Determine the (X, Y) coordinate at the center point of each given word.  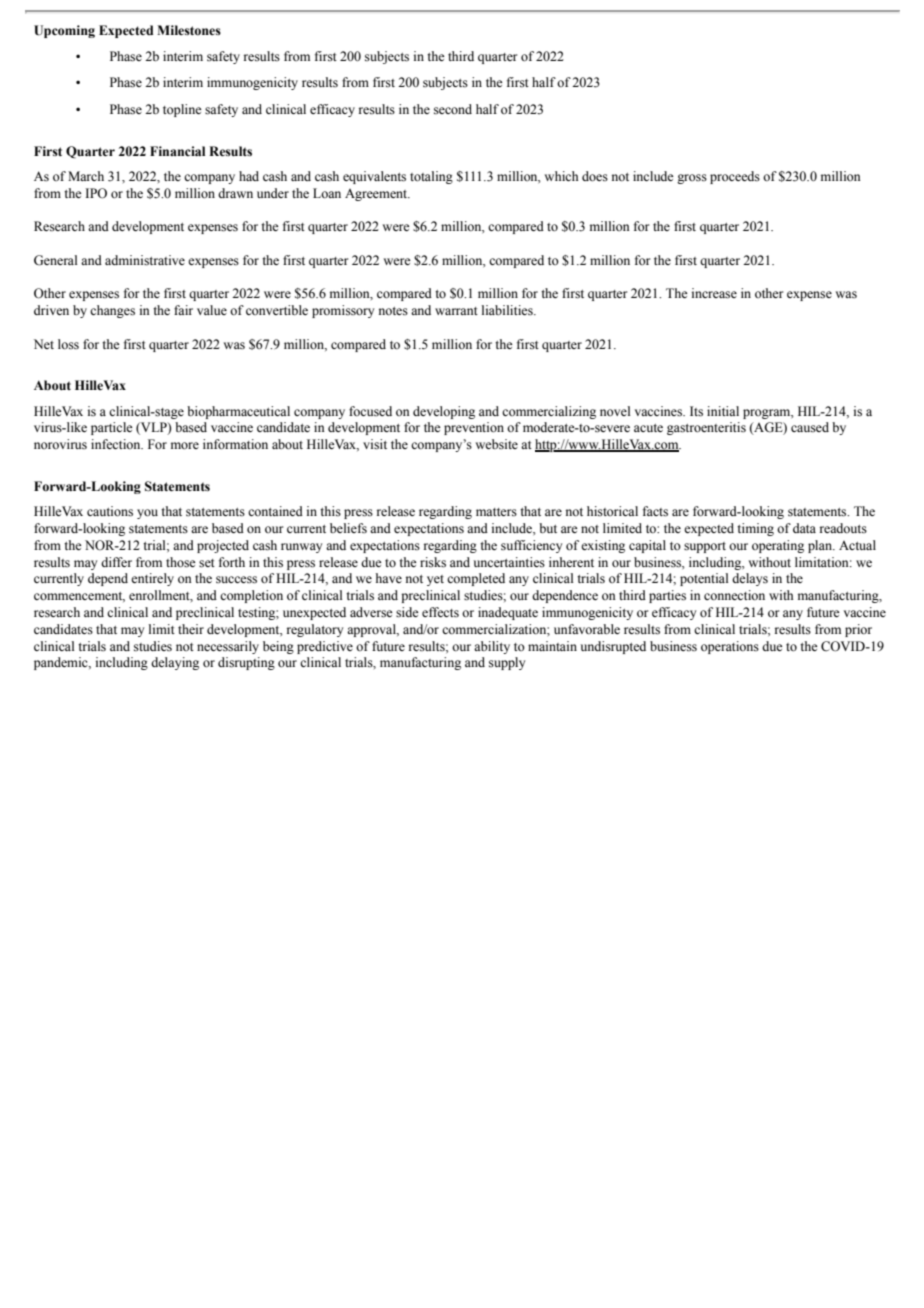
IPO (96, 193)
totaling (431, 177)
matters (496, 512)
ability (492, 647)
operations (730, 647)
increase (714, 293)
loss (68, 344)
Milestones (189, 30)
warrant (456, 311)
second (453, 109)
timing (755, 529)
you (147, 514)
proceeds (735, 177)
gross (692, 179)
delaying (175, 663)
